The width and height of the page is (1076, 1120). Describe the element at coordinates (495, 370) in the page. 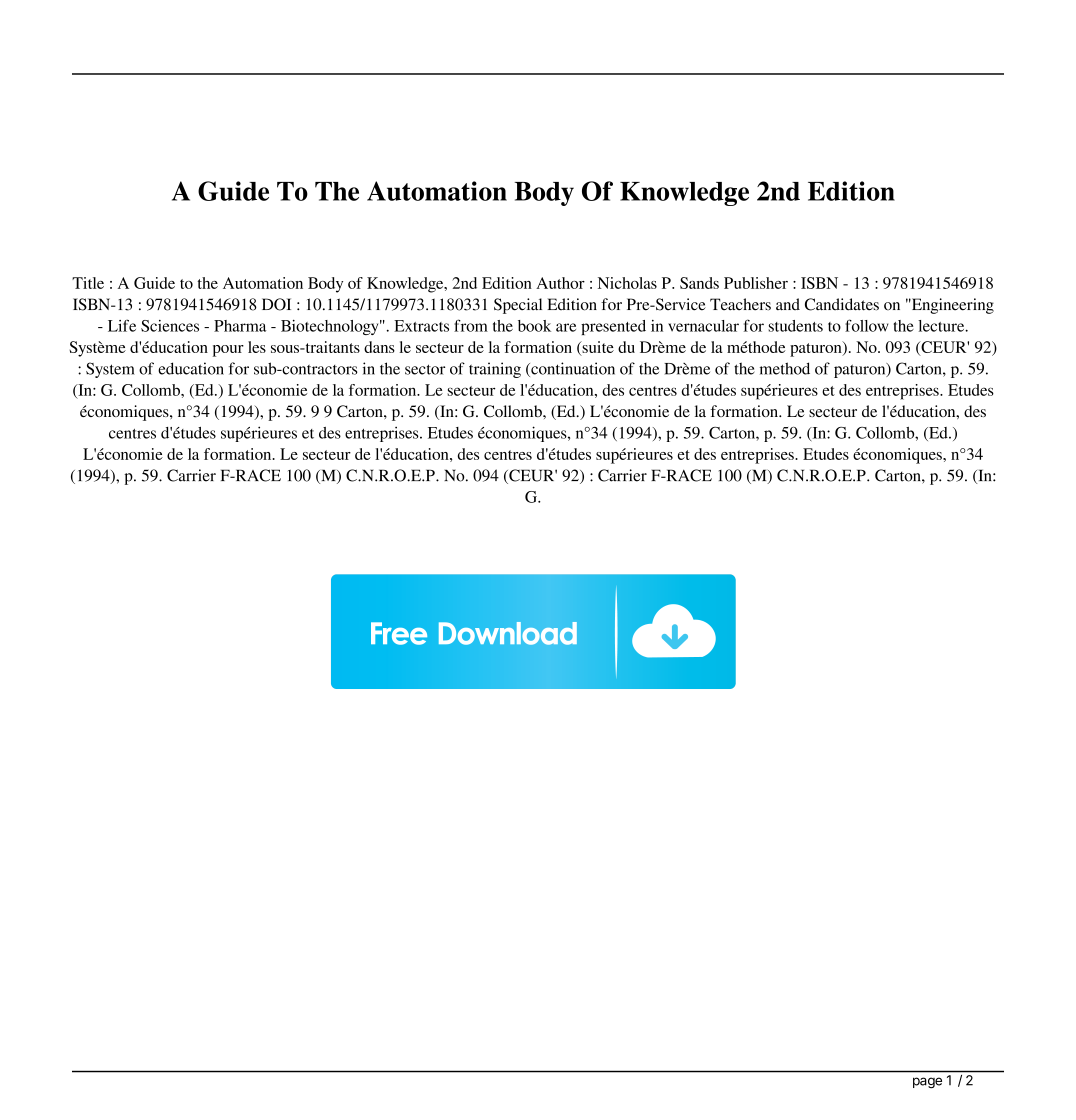

I see `training` at that location.
